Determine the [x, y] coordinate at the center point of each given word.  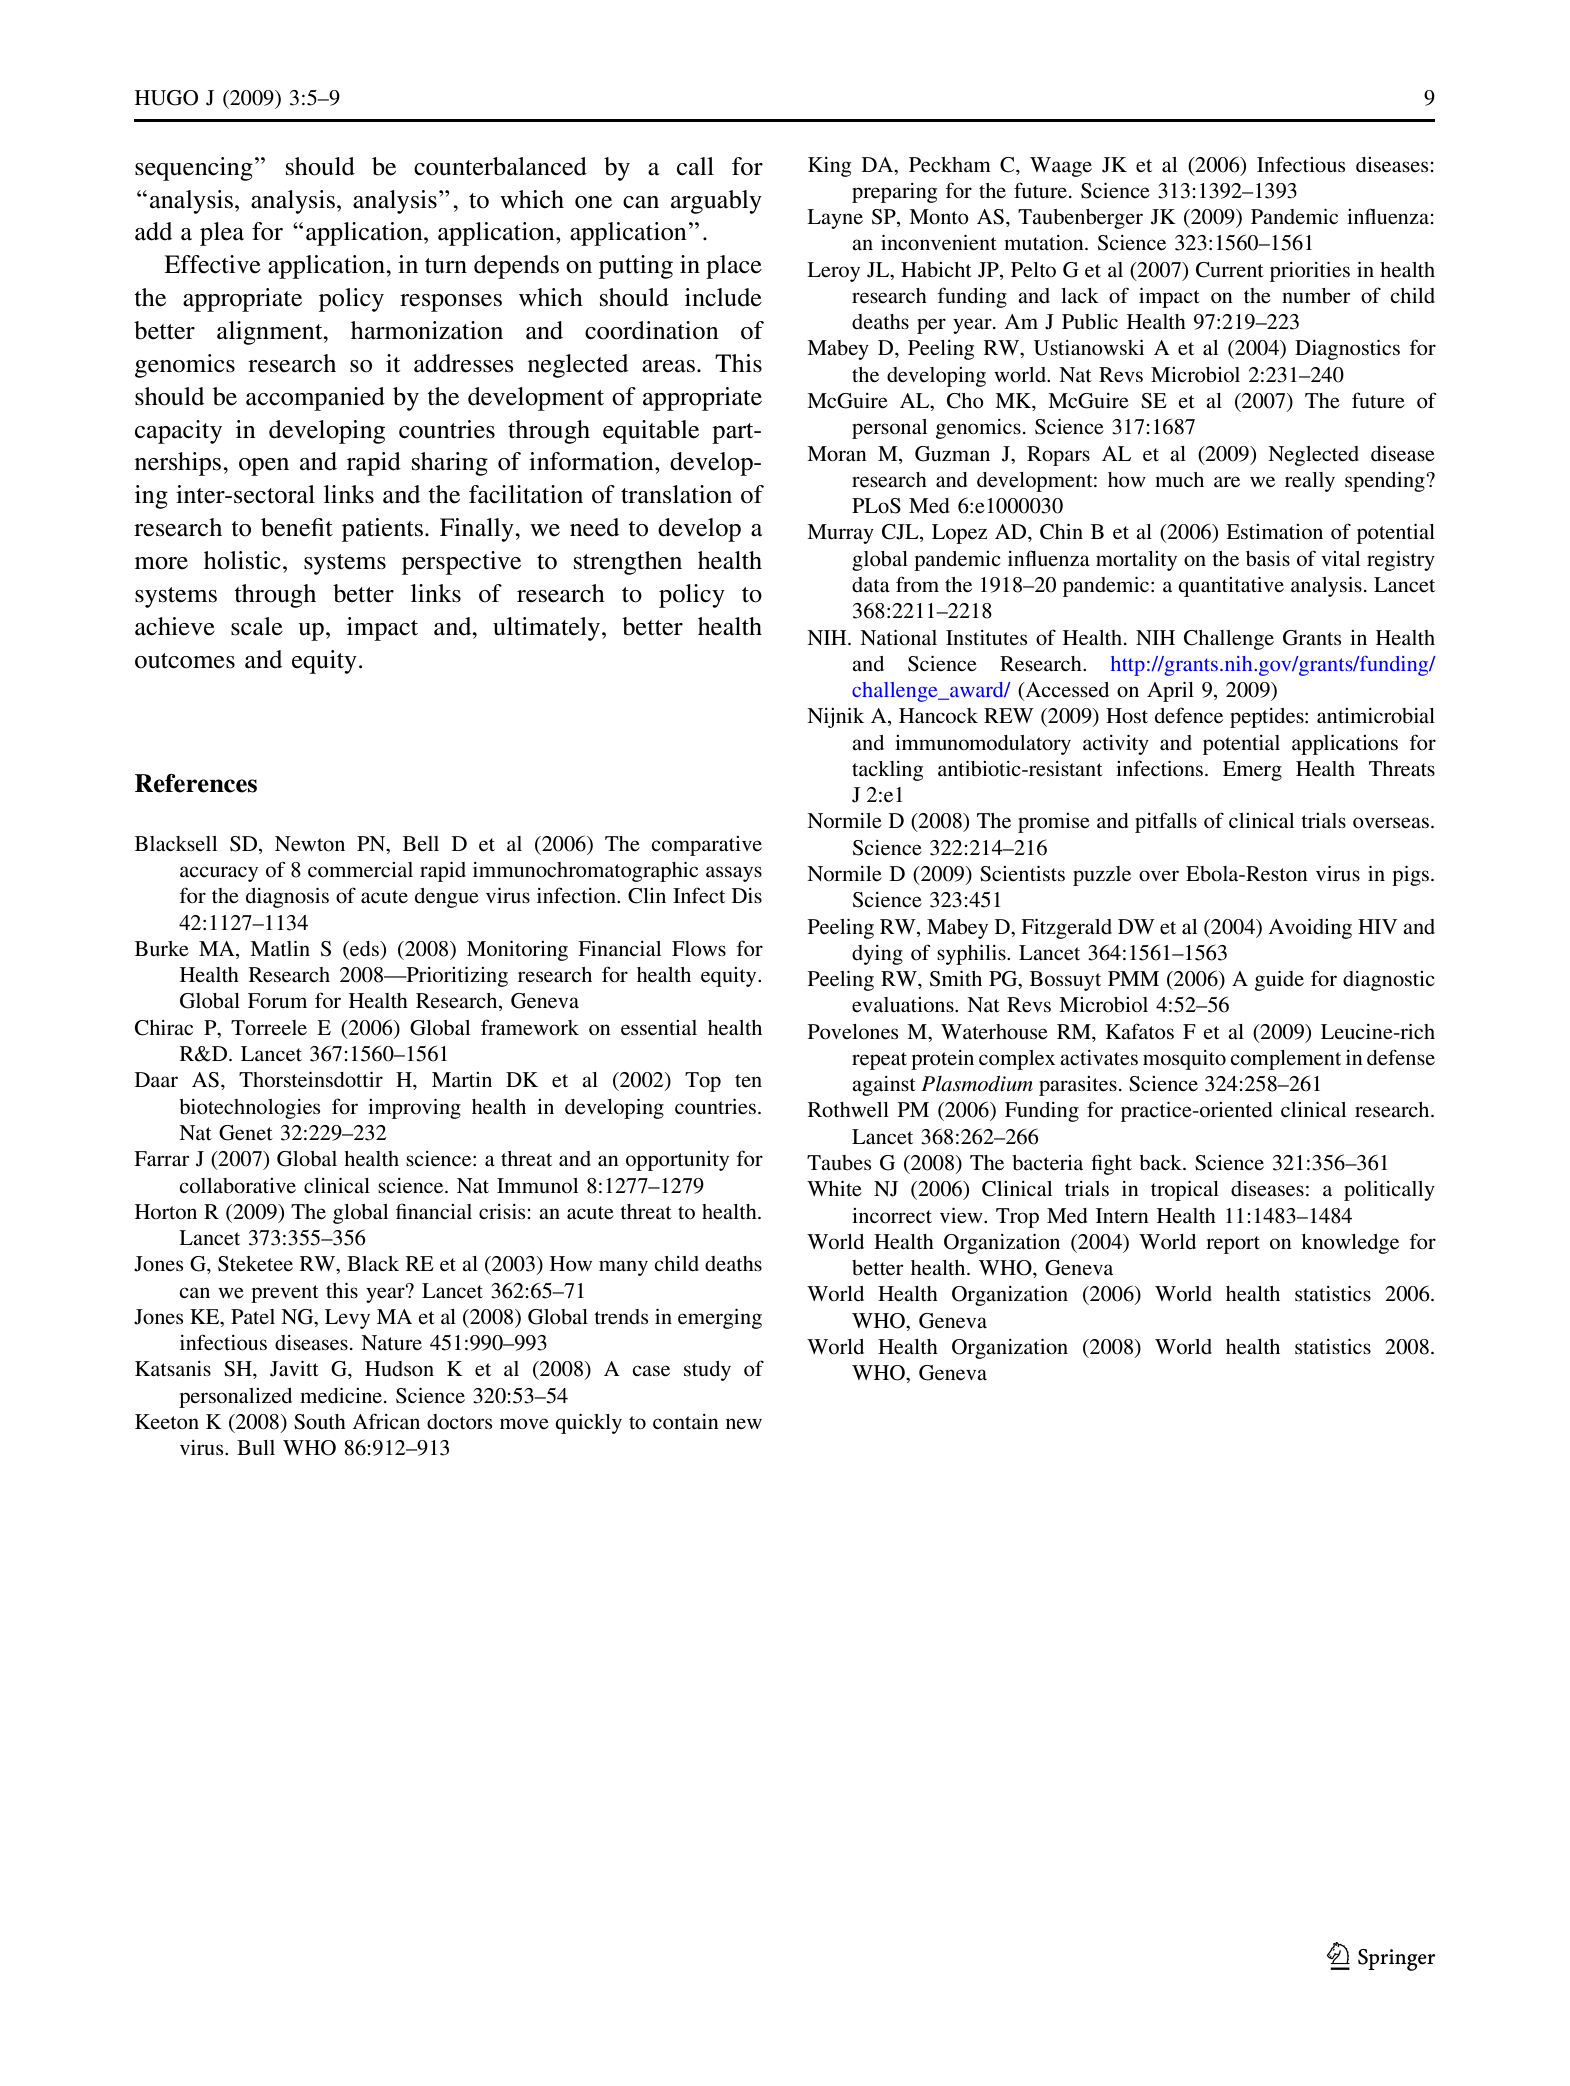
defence [1189, 715]
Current [1230, 270]
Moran [837, 454]
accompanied [315, 399]
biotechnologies [249, 1109]
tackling [887, 771]
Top [703, 1082]
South [320, 1422]
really [1310, 482]
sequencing [194, 169]
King [829, 167]
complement [1285, 1060]
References [196, 783]
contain [686, 1421]
